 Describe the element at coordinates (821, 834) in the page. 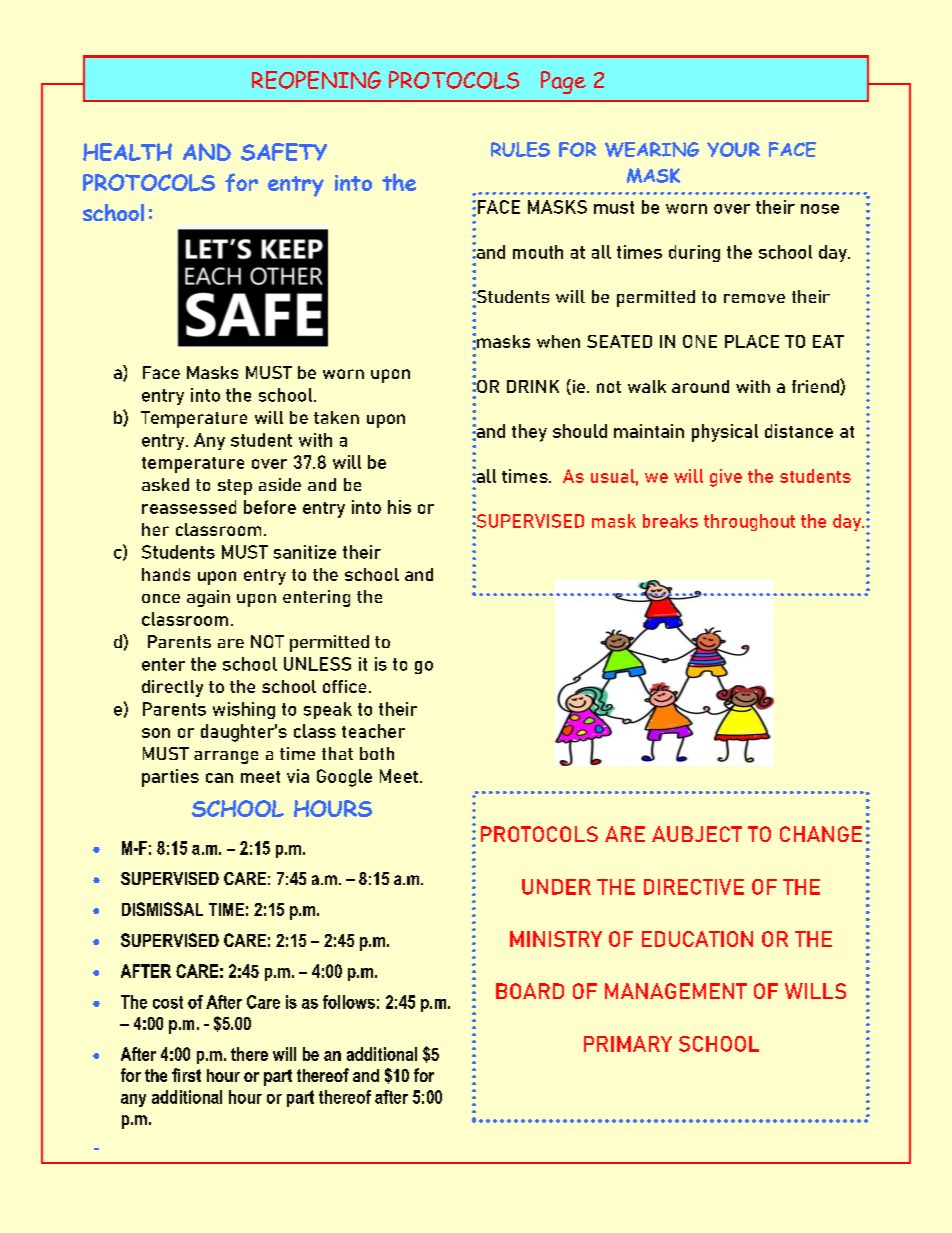

I see `CHANGE` at that location.
